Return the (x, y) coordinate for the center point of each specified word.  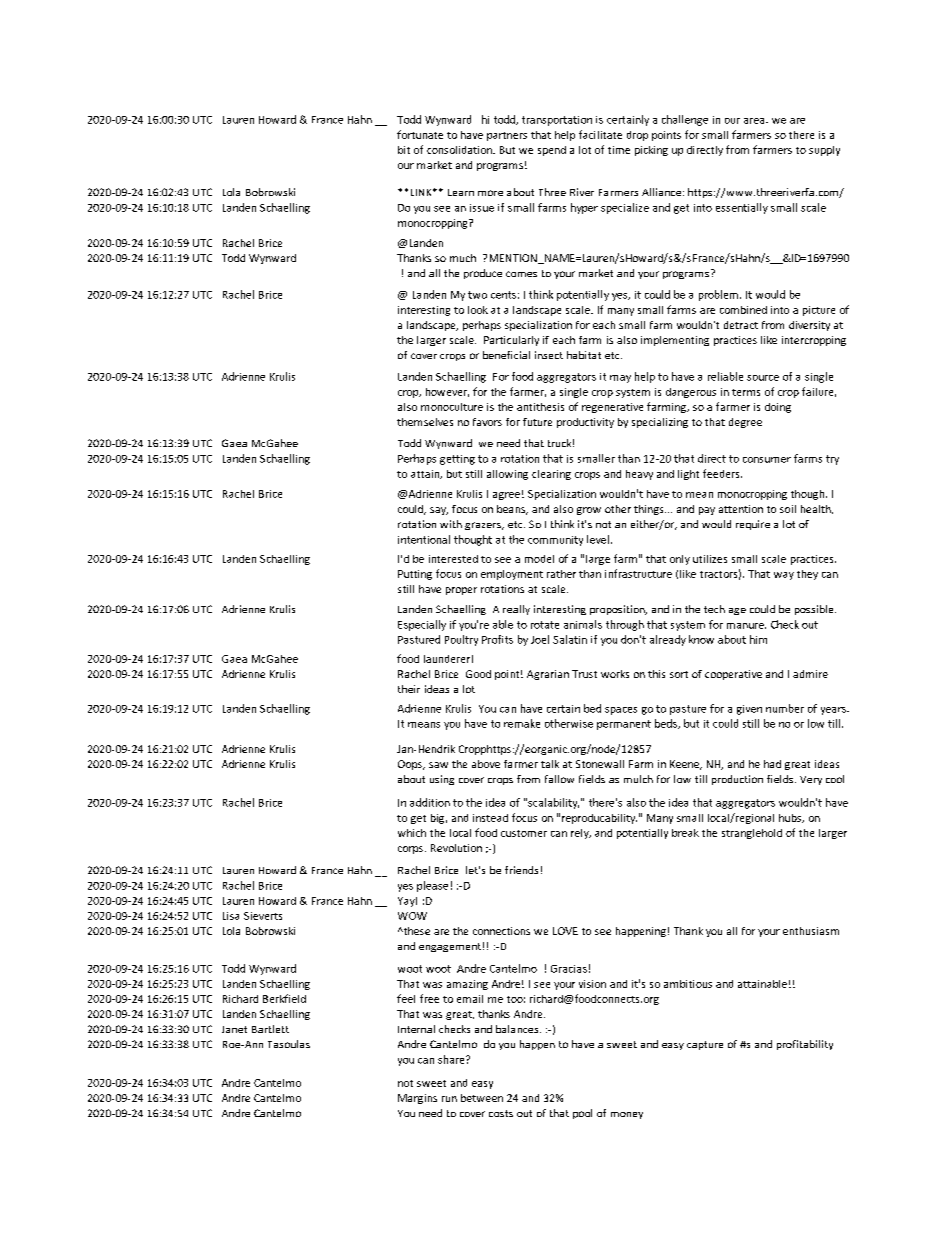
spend (552, 151)
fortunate (420, 134)
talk (550, 764)
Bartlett (270, 1029)
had (772, 764)
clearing (551, 475)
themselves (425, 422)
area (755, 121)
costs (501, 1113)
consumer (767, 460)
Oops (411, 765)
